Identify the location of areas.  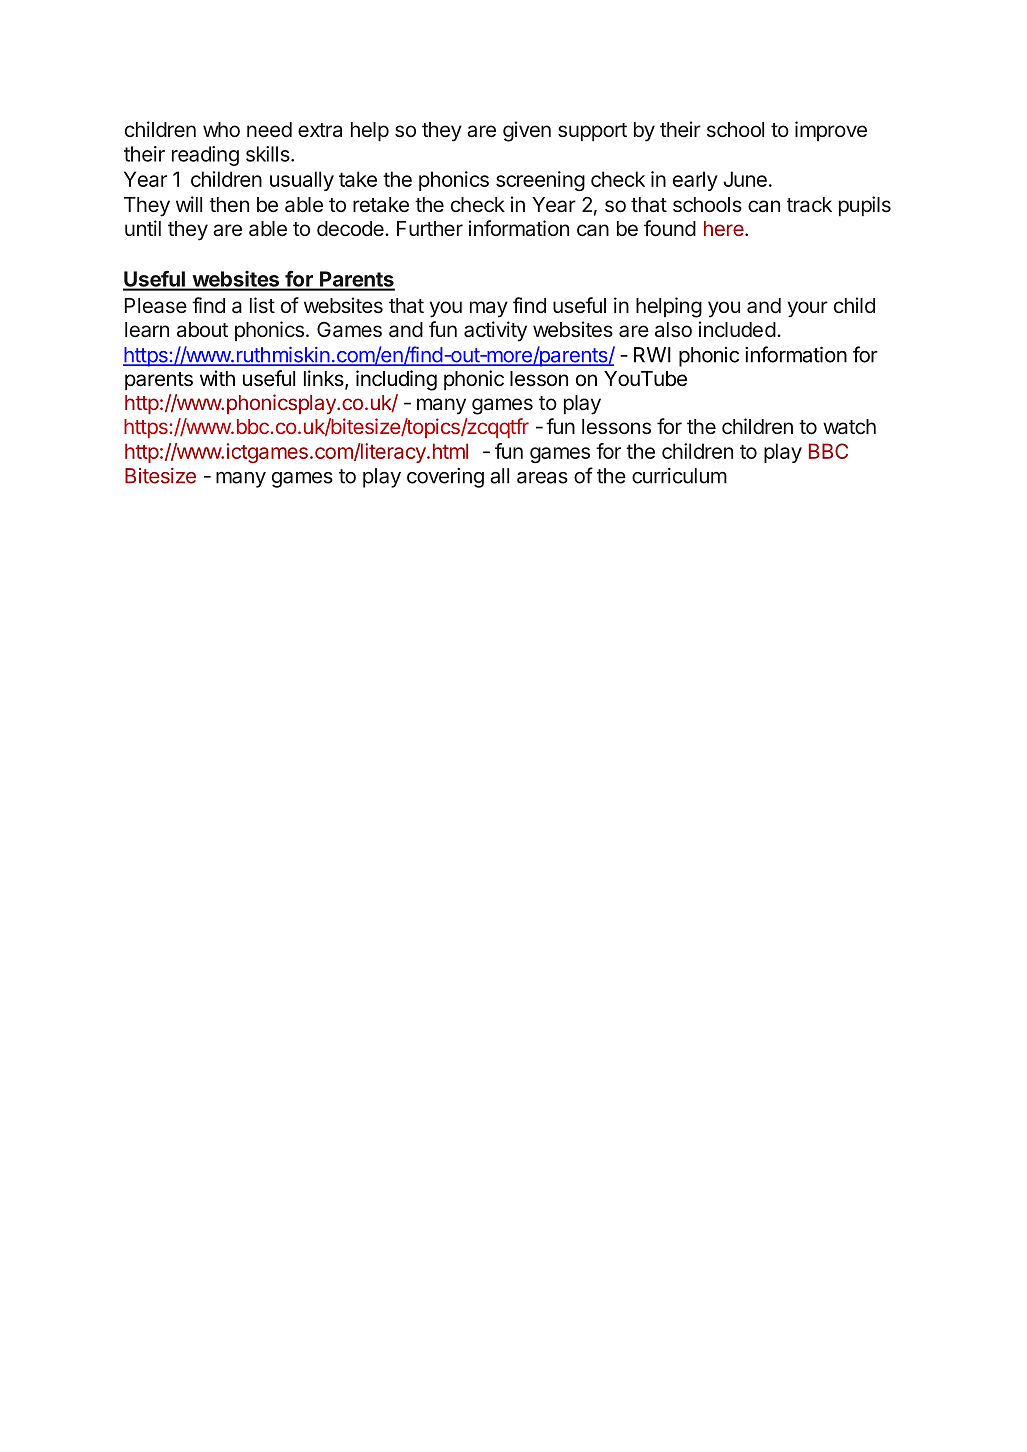
(542, 478).
